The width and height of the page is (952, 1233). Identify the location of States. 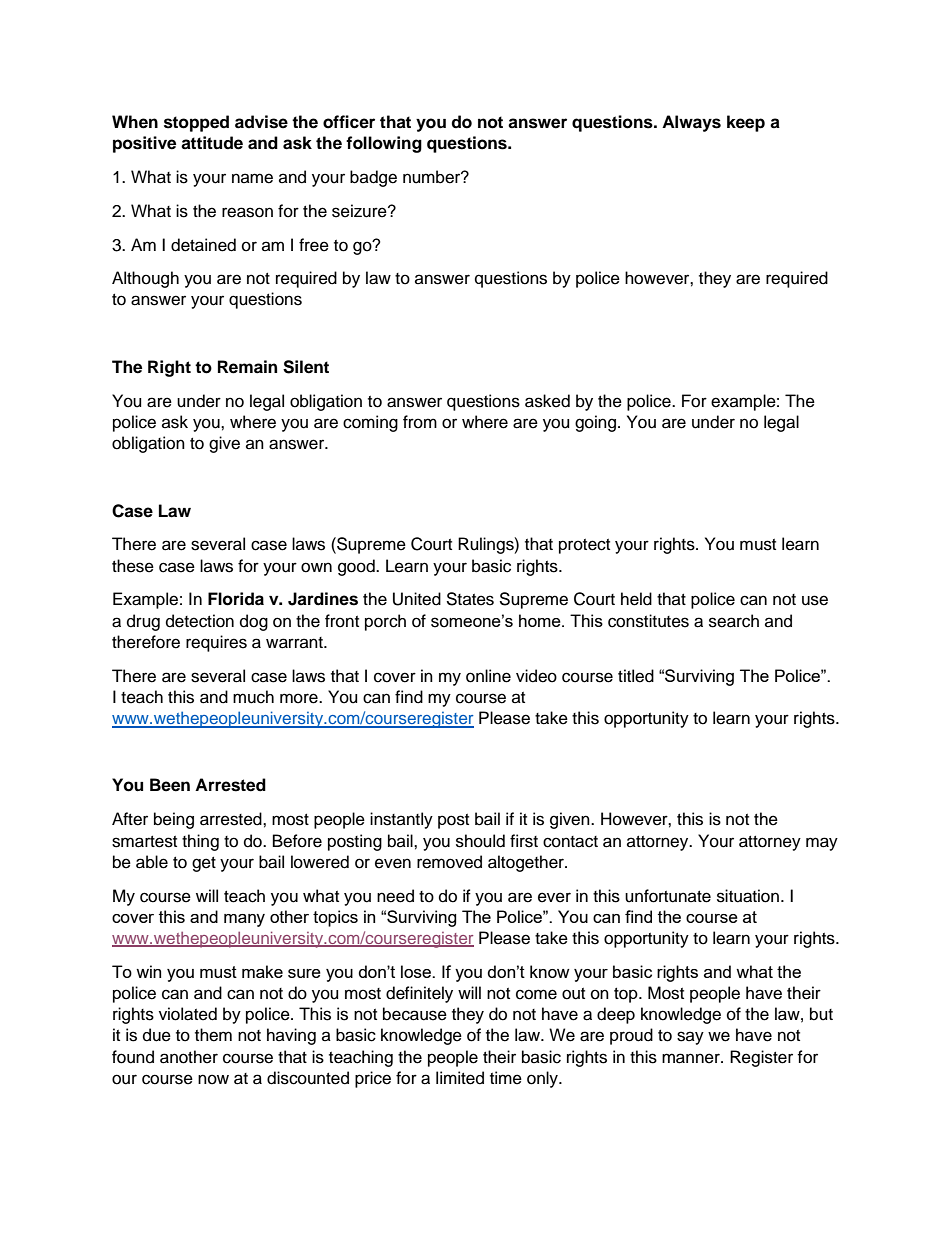
(470, 599).
